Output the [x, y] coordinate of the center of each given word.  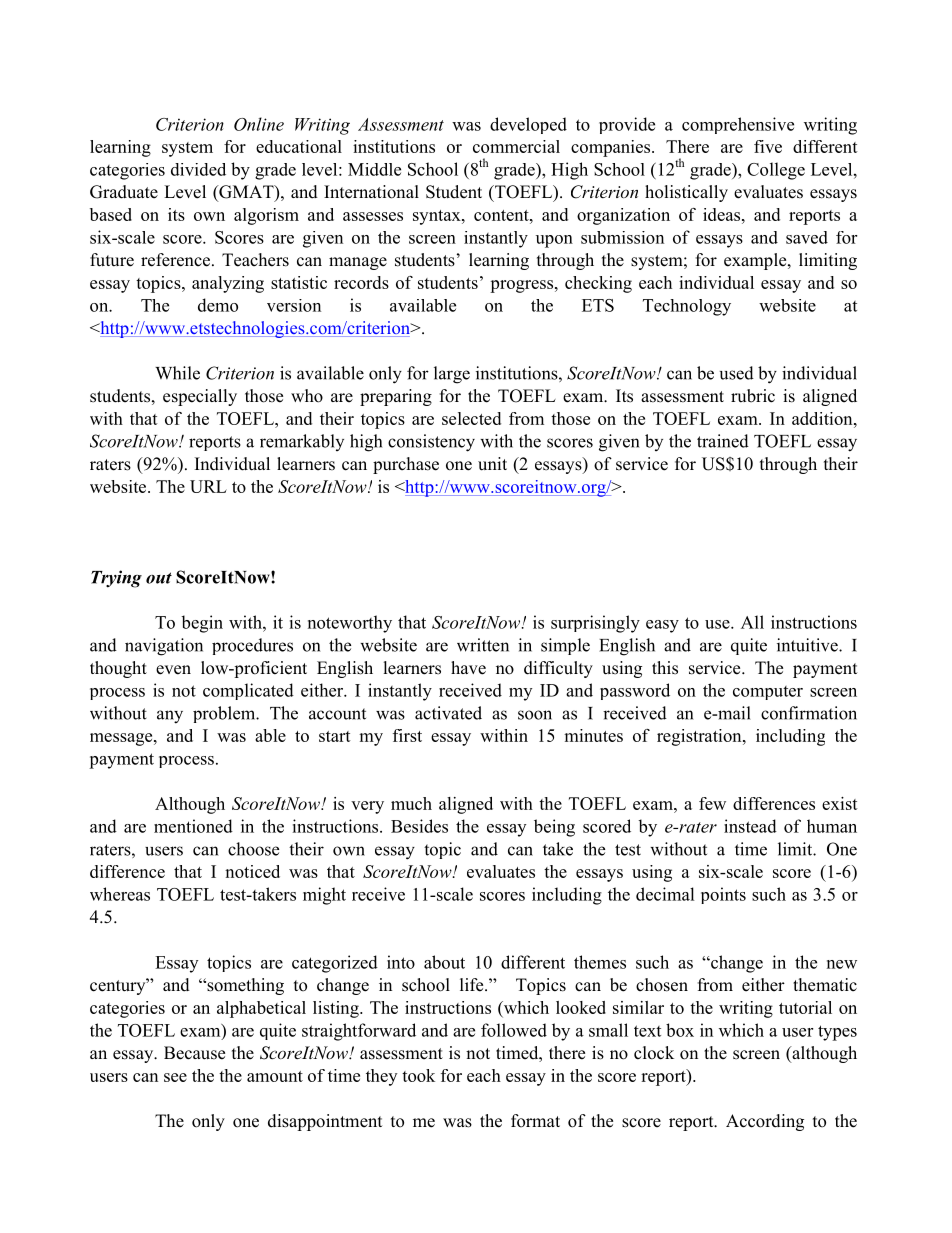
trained [723, 441]
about [444, 962]
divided [198, 169]
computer [768, 693]
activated [448, 713]
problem [225, 714]
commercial [516, 146]
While [177, 373]
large [452, 375]
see [175, 1077]
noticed [252, 871]
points [723, 895]
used [737, 373]
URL [208, 486]
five [768, 146]
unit [492, 464]
